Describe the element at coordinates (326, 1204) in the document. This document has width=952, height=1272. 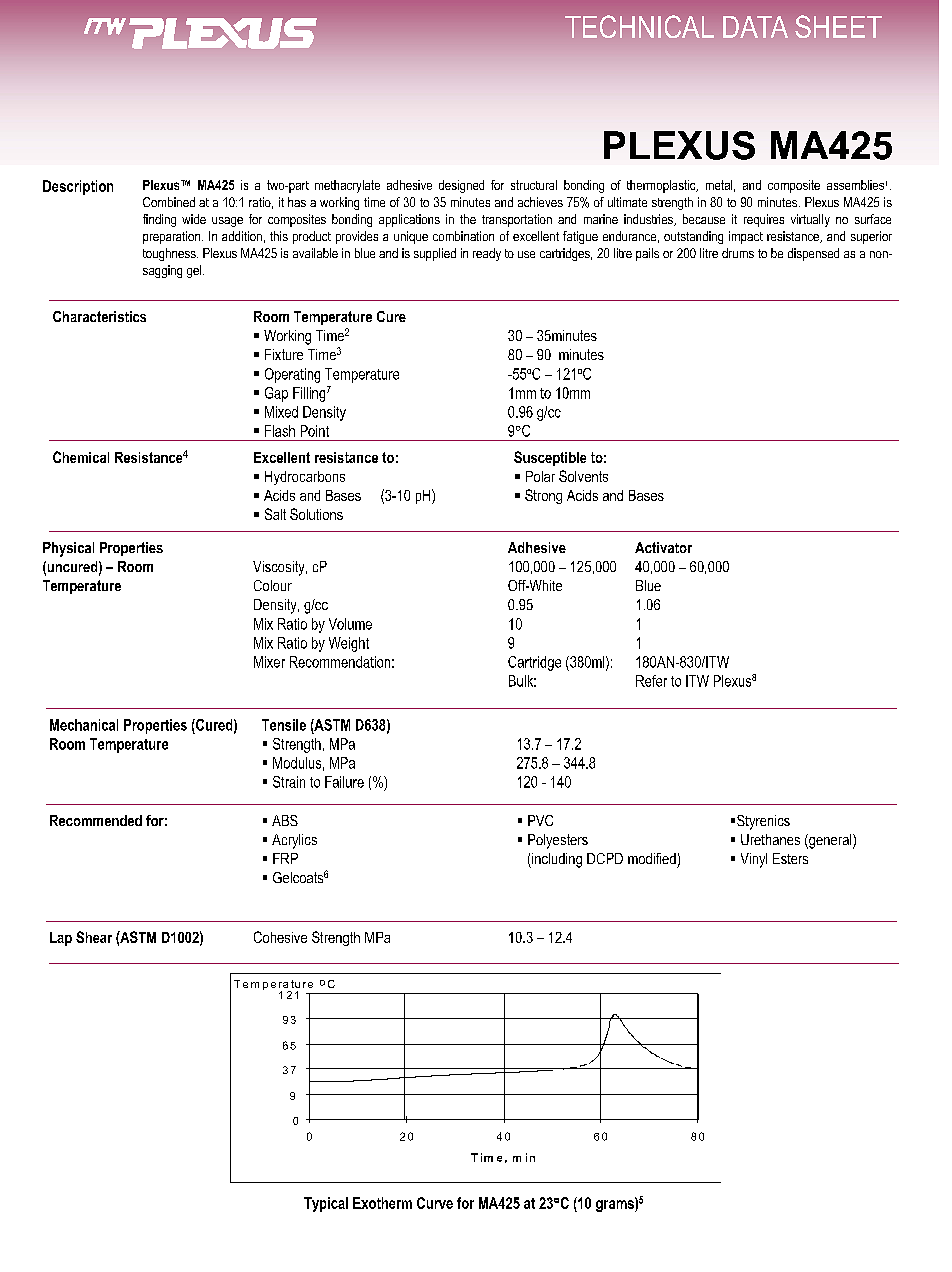
I see `Typical` at that location.
